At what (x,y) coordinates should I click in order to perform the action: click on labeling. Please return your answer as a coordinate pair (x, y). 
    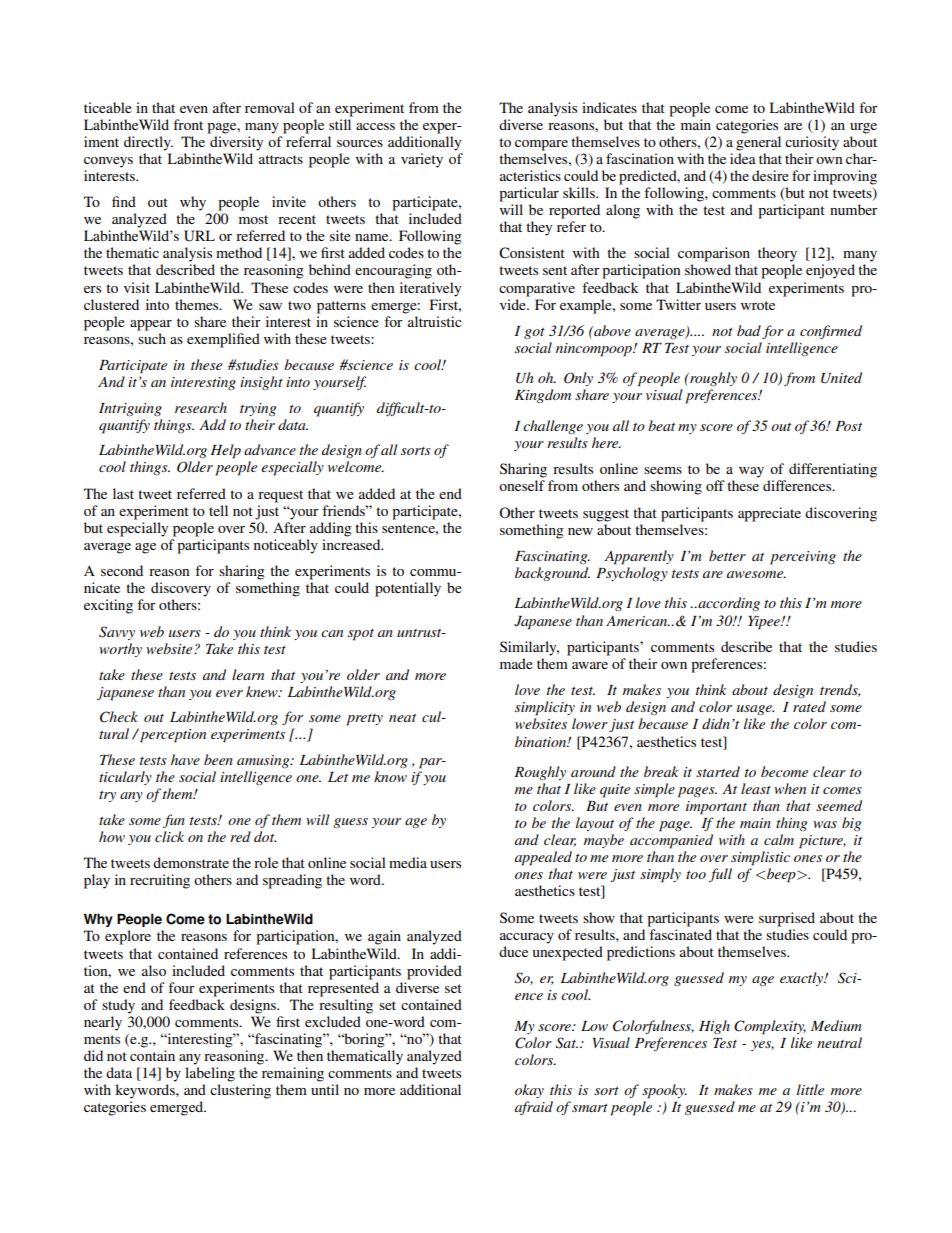
    Looking at the image, I should click on (210, 1074).
